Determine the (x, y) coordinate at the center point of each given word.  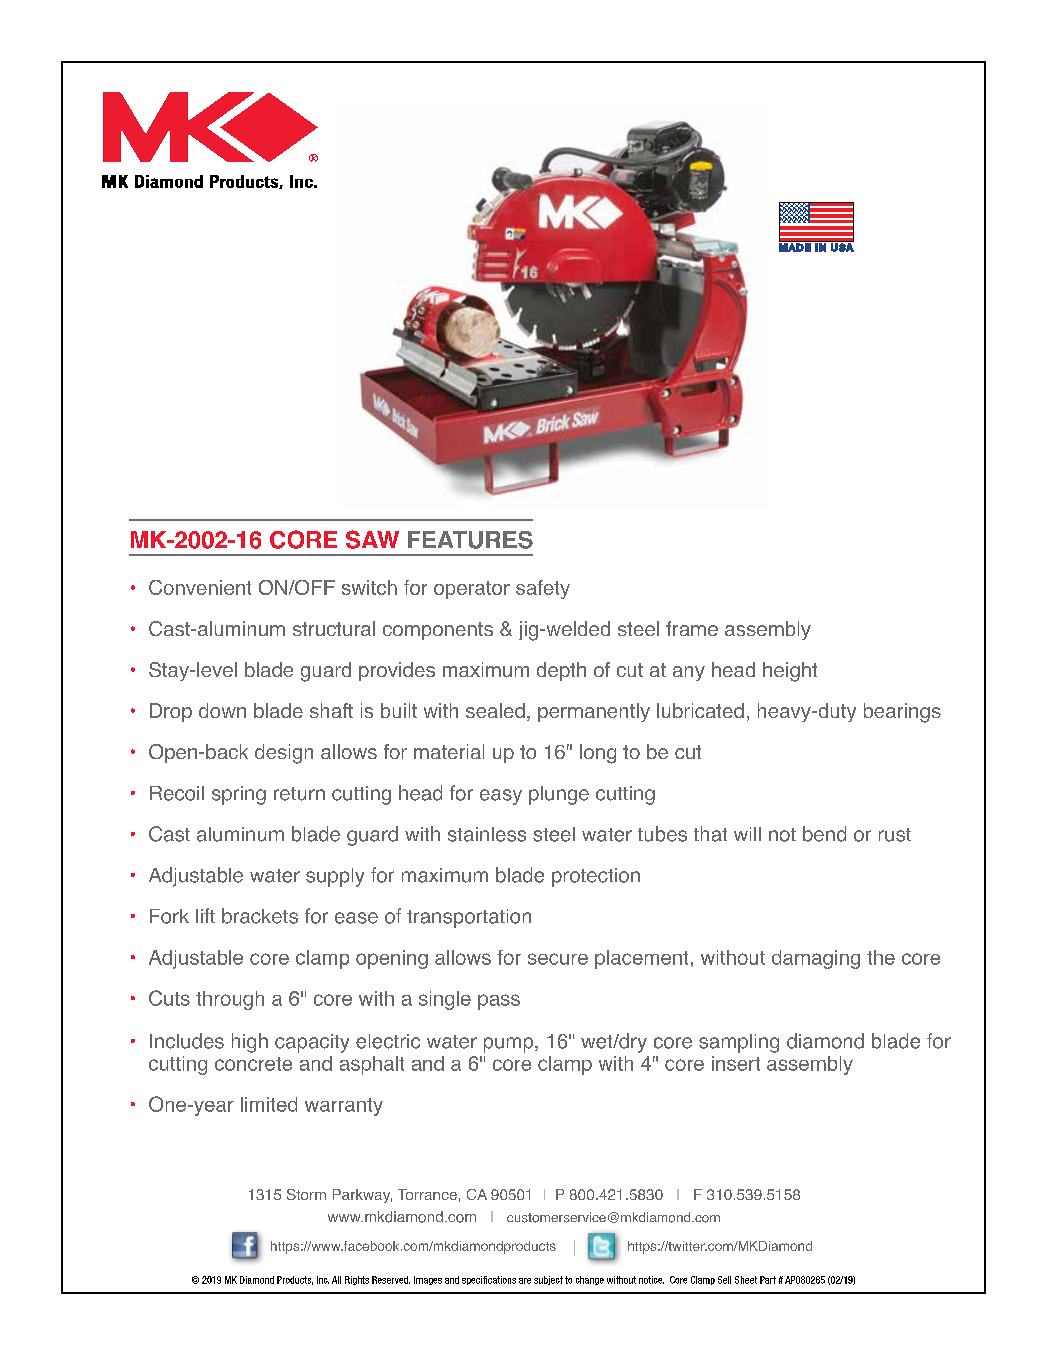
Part (768, 1280)
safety (543, 589)
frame (692, 628)
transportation (469, 918)
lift (205, 915)
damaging (816, 959)
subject (548, 1280)
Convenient (200, 587)
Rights (357, 1280)
